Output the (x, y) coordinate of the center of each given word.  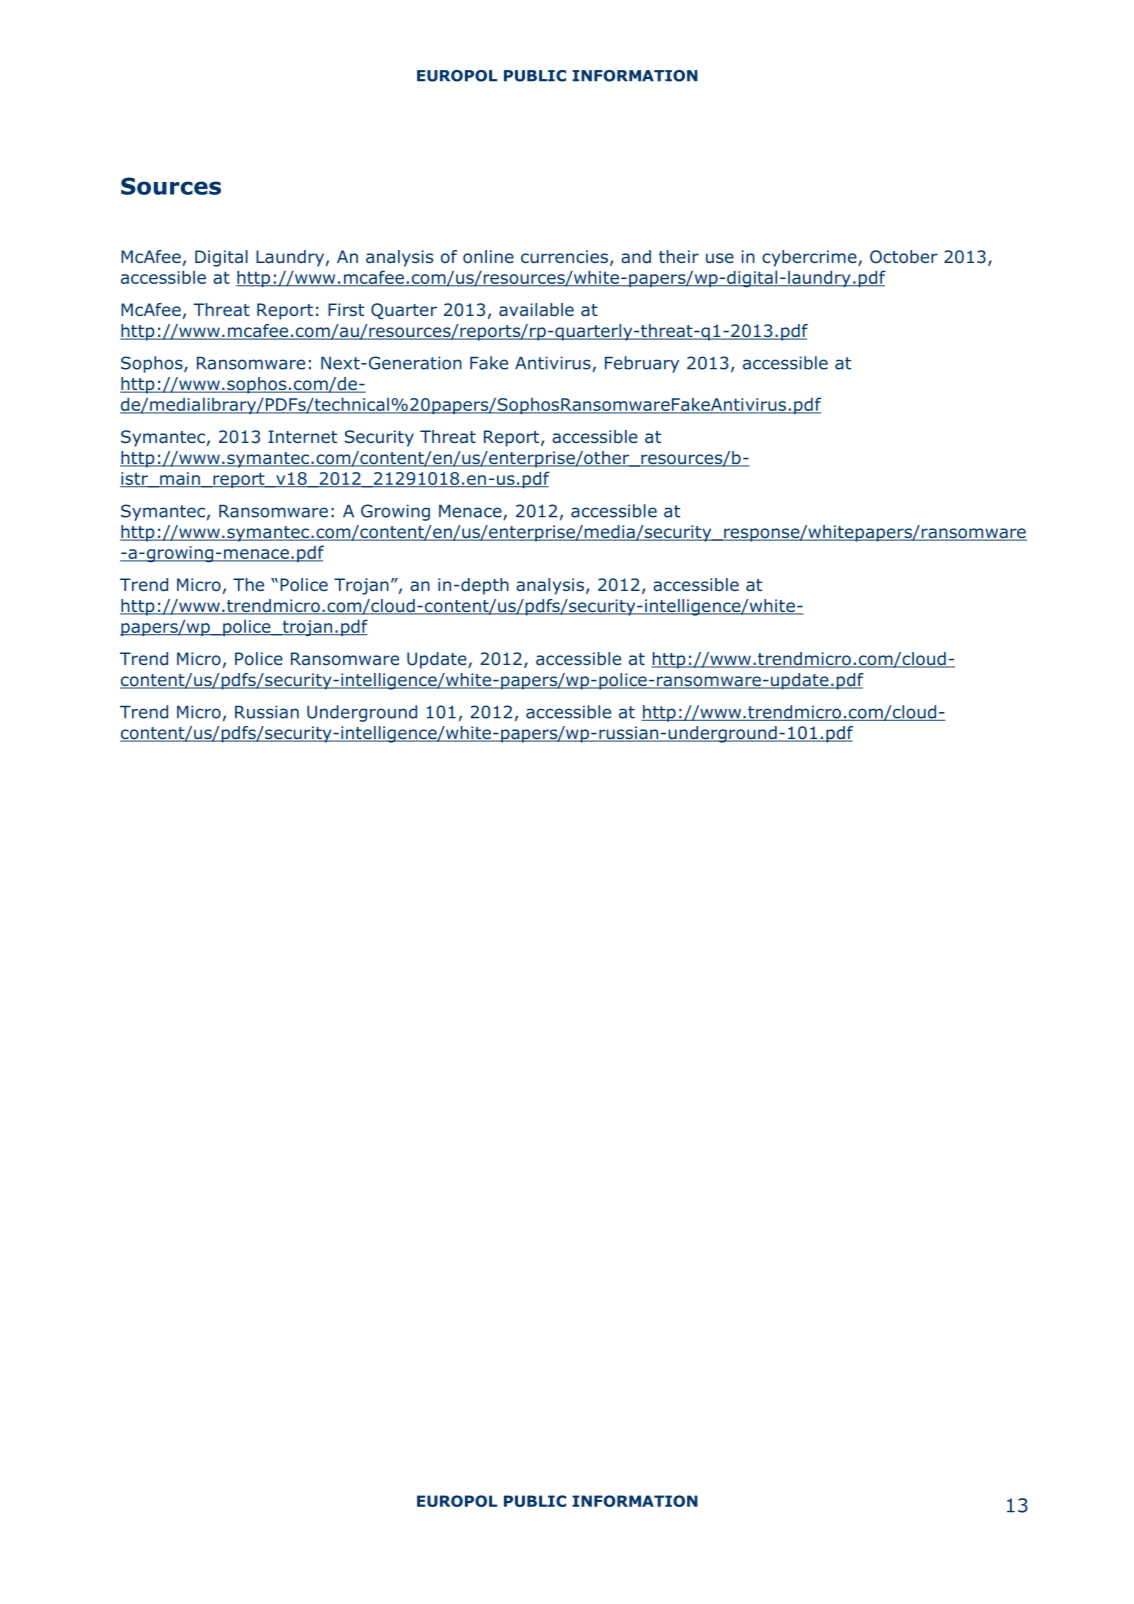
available (536, 309)
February (642, 364)
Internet (302, 436)
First (346, 309)
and (636, 256)
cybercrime (810, 258)
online (488, 257)
